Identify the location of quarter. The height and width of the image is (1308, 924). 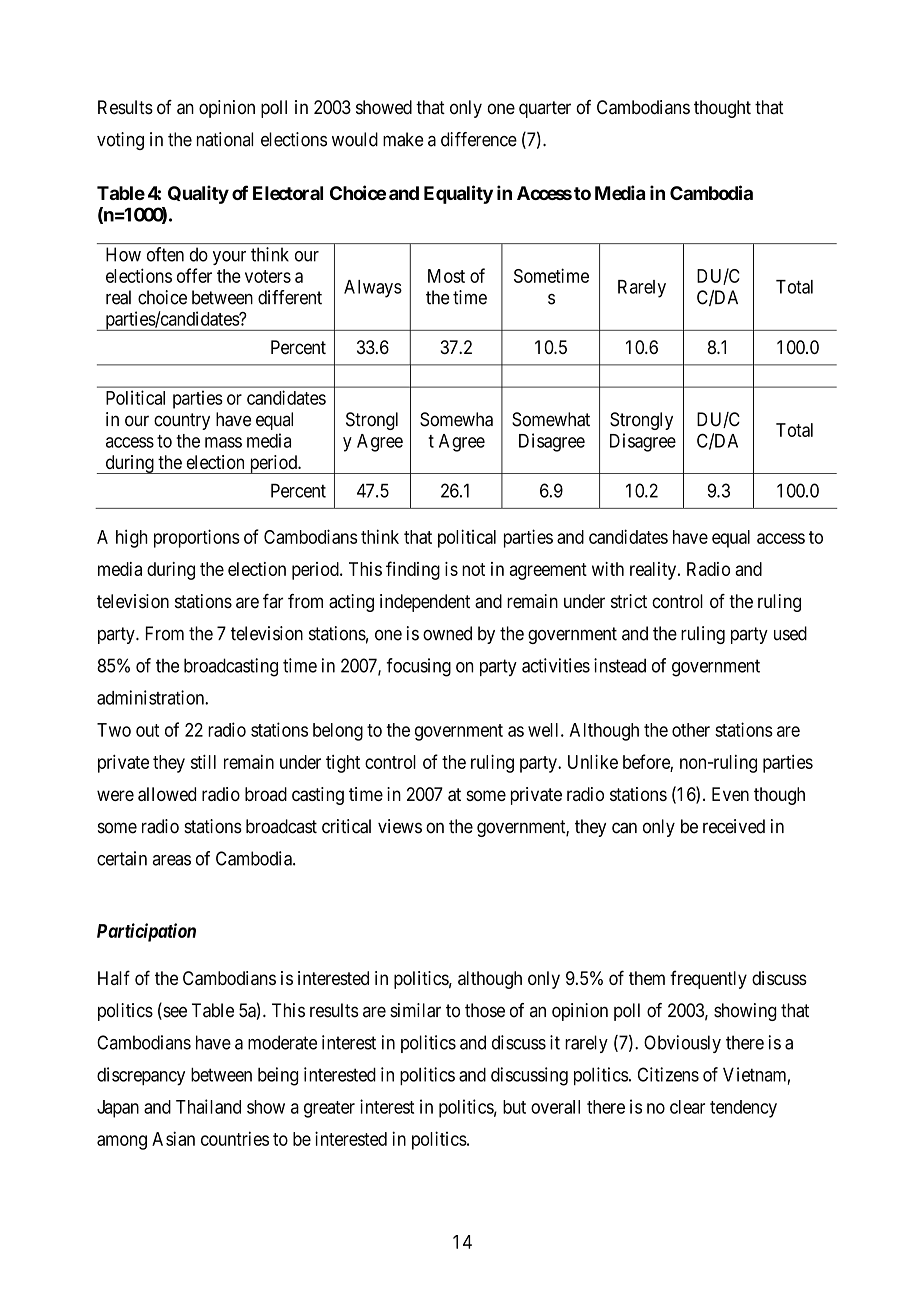
(545, 109).
